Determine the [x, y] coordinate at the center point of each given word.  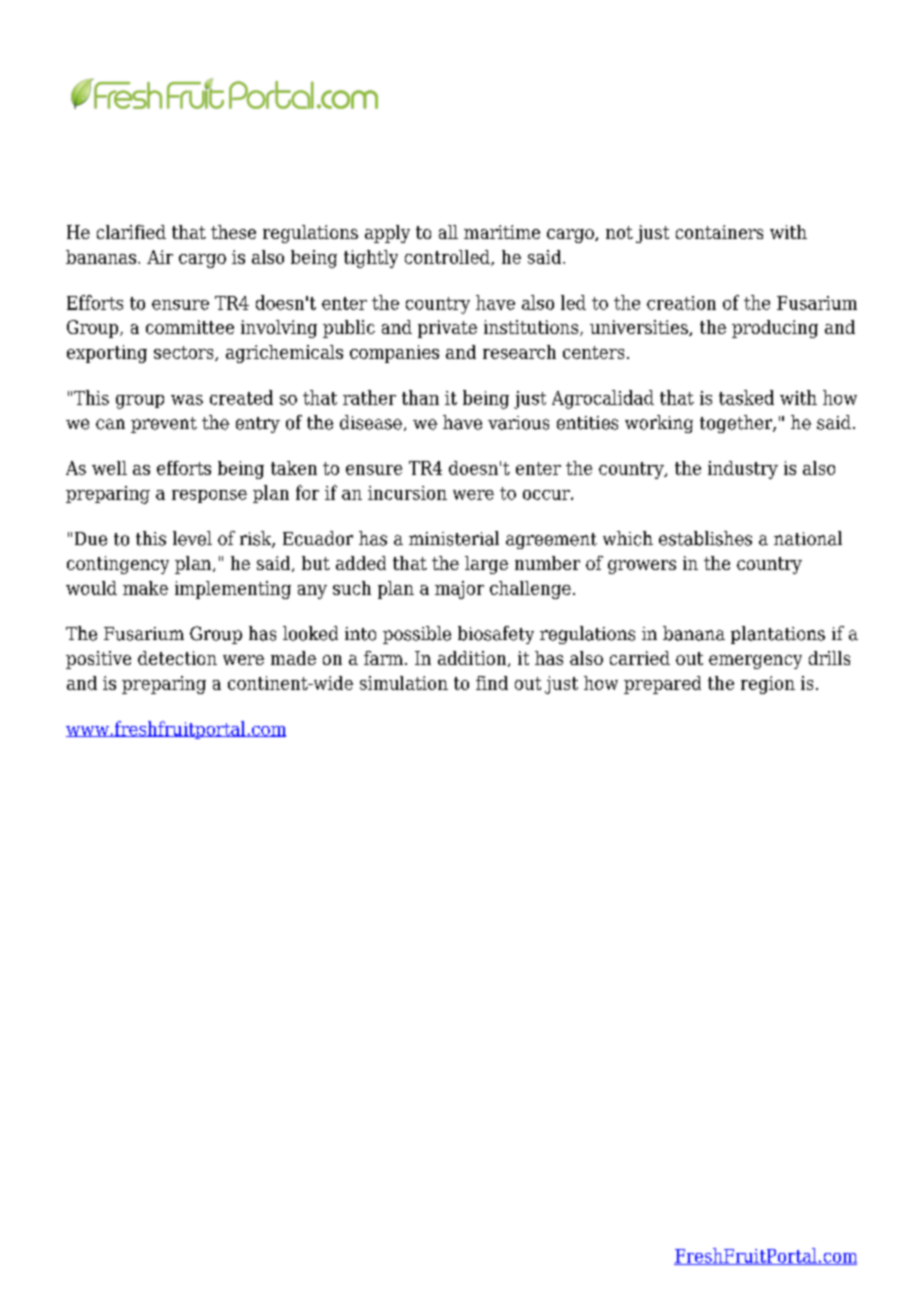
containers [719, 232]
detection [177, 658]
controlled [448, 258]
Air [160, 257]
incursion [407, 493]
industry [743, 470]
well [109, 468]
